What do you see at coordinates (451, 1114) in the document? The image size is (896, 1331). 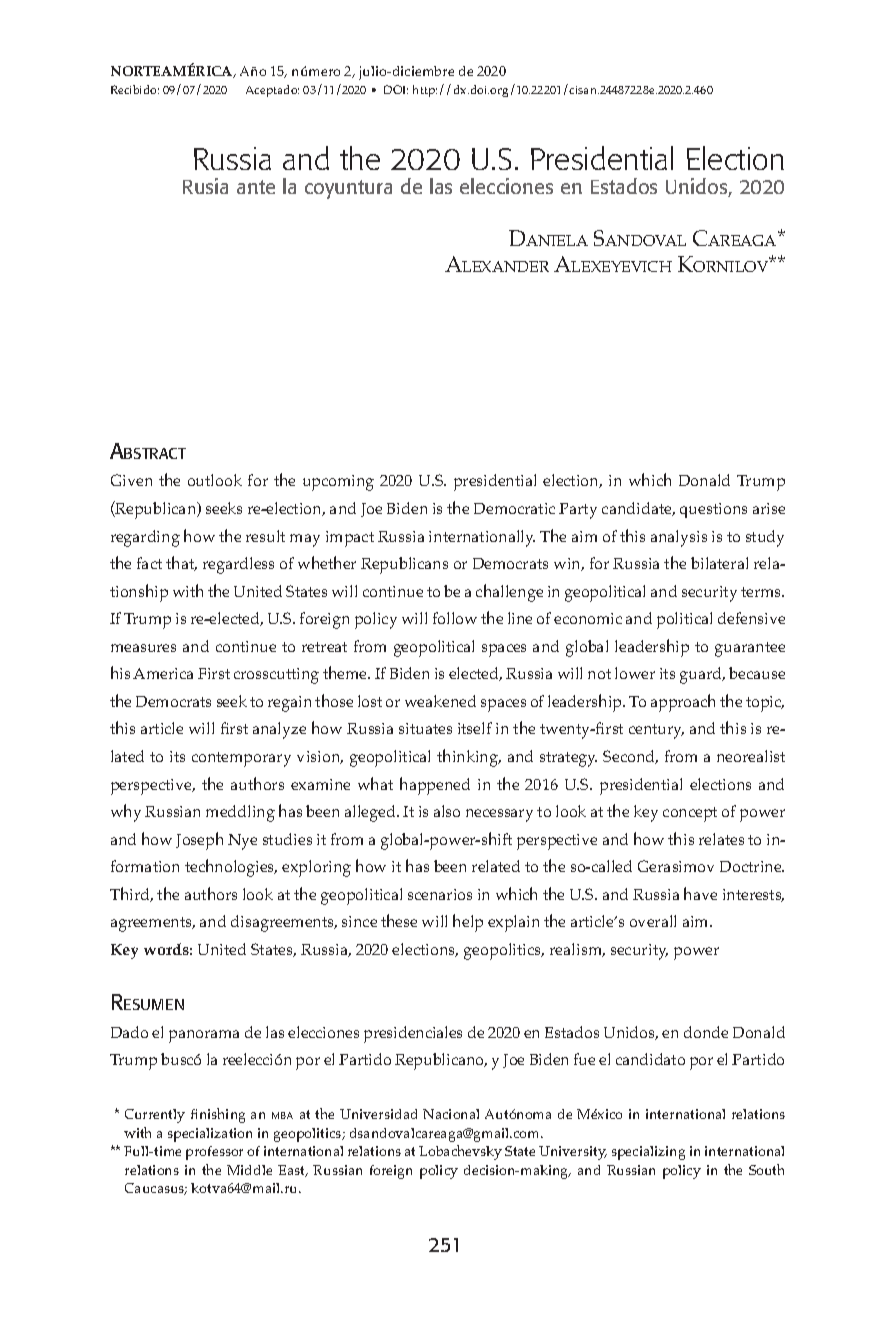 I see `Nacional` at bounding box center [451, 1114].
